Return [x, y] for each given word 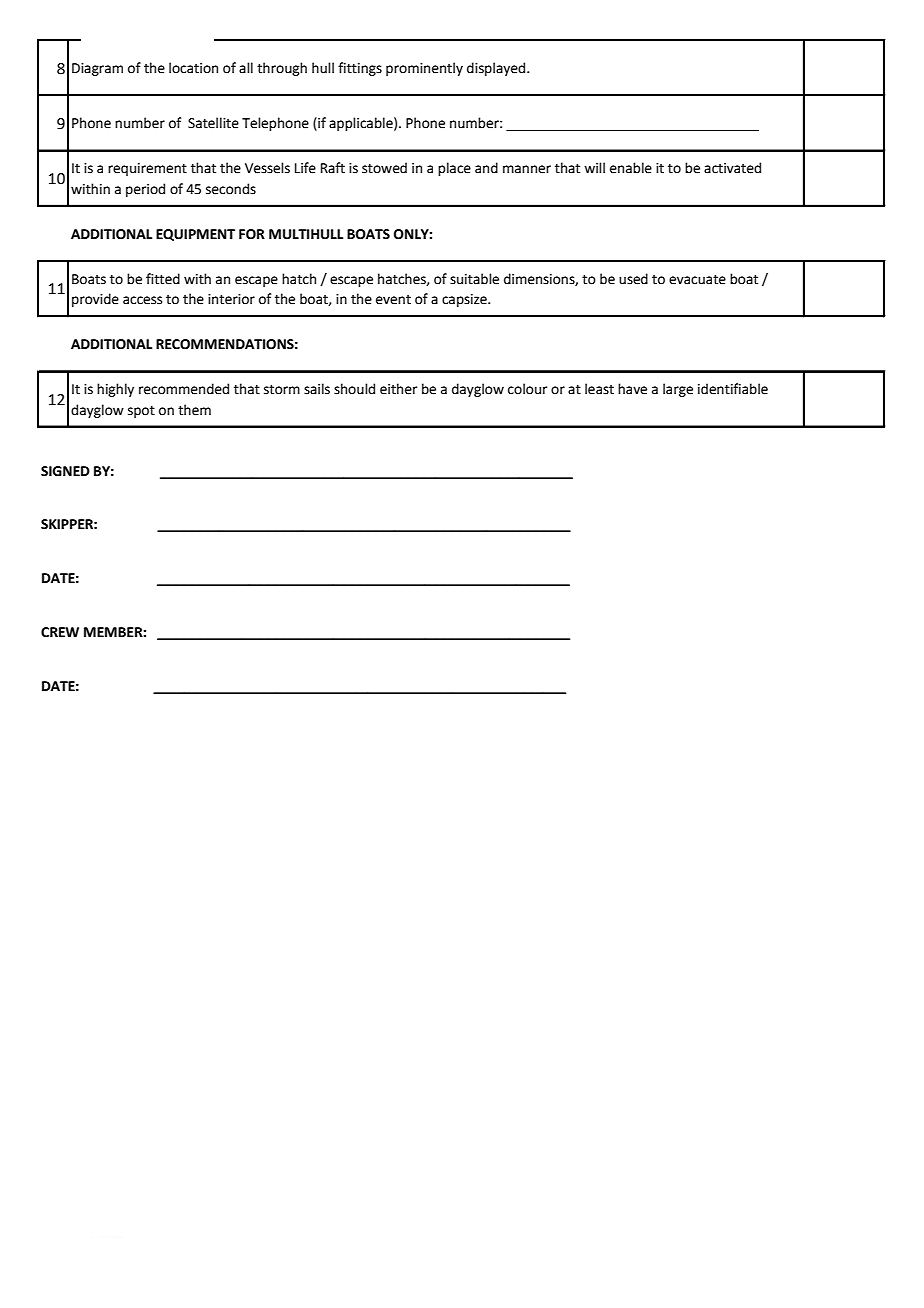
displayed [497, 69]
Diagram [97, 69]
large [678, 390]
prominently [424, 69]
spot [141, 412]
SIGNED [65, 471]
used [633, 279]
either [398, 389]
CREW [60, 632]
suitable [474, 279]
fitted [163, 279]
